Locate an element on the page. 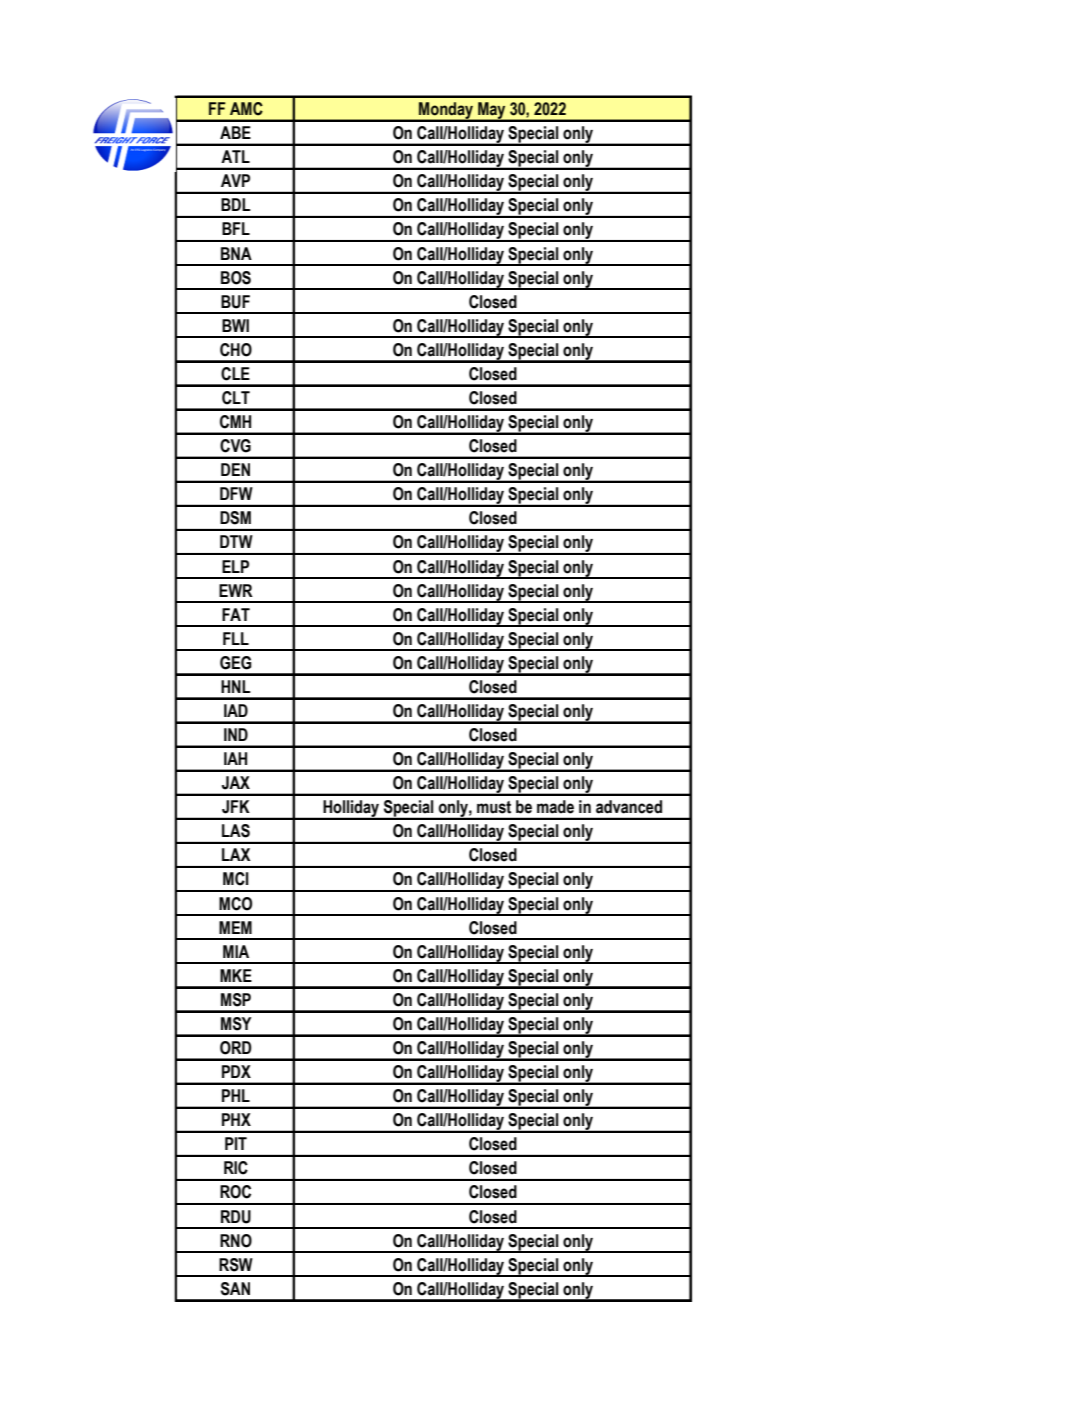 Image resolution: width=1087 pixels, height=1406 pixels. May is located at coordinates (492, 111).
